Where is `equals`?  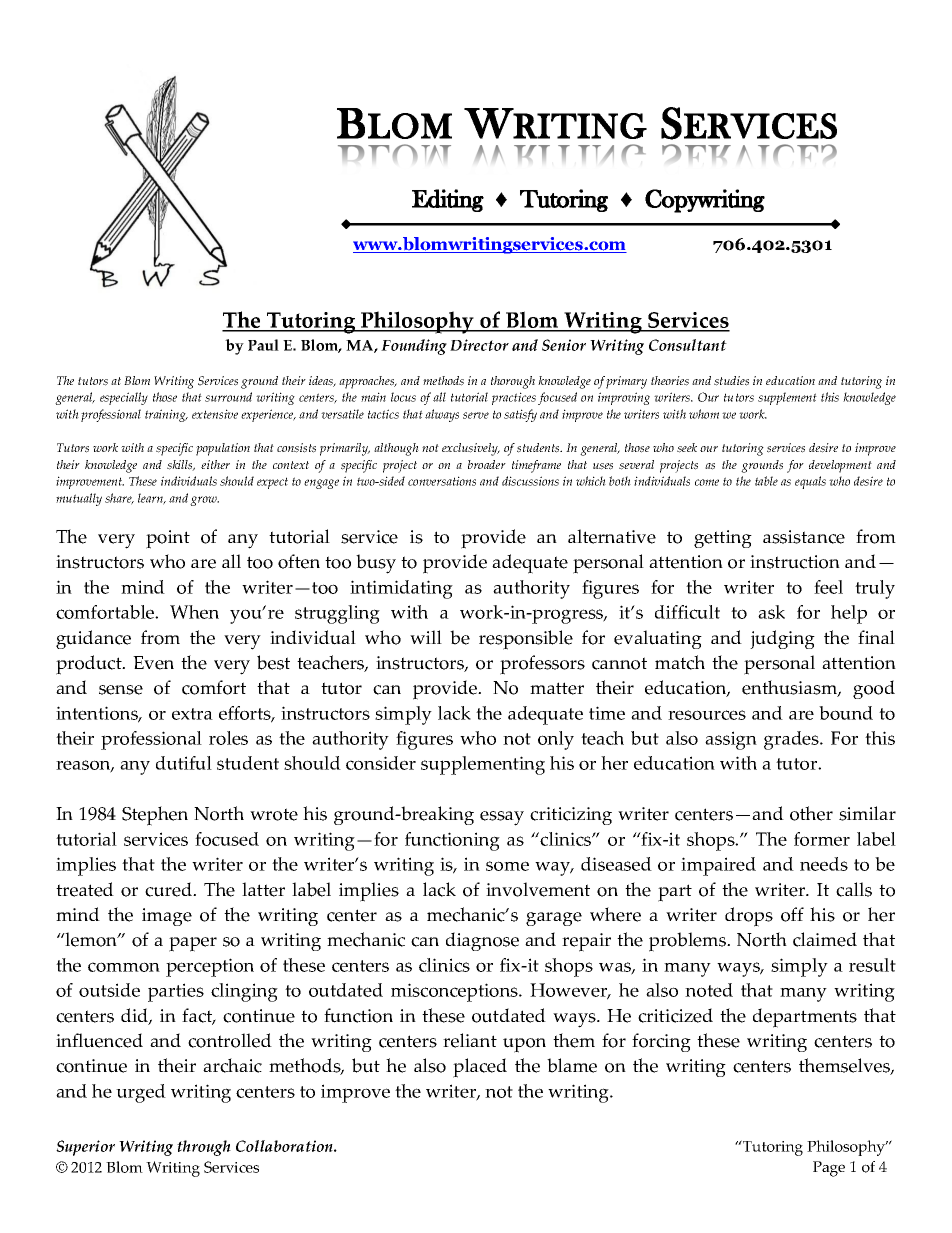 equals is located at coordinates (810, 482).
